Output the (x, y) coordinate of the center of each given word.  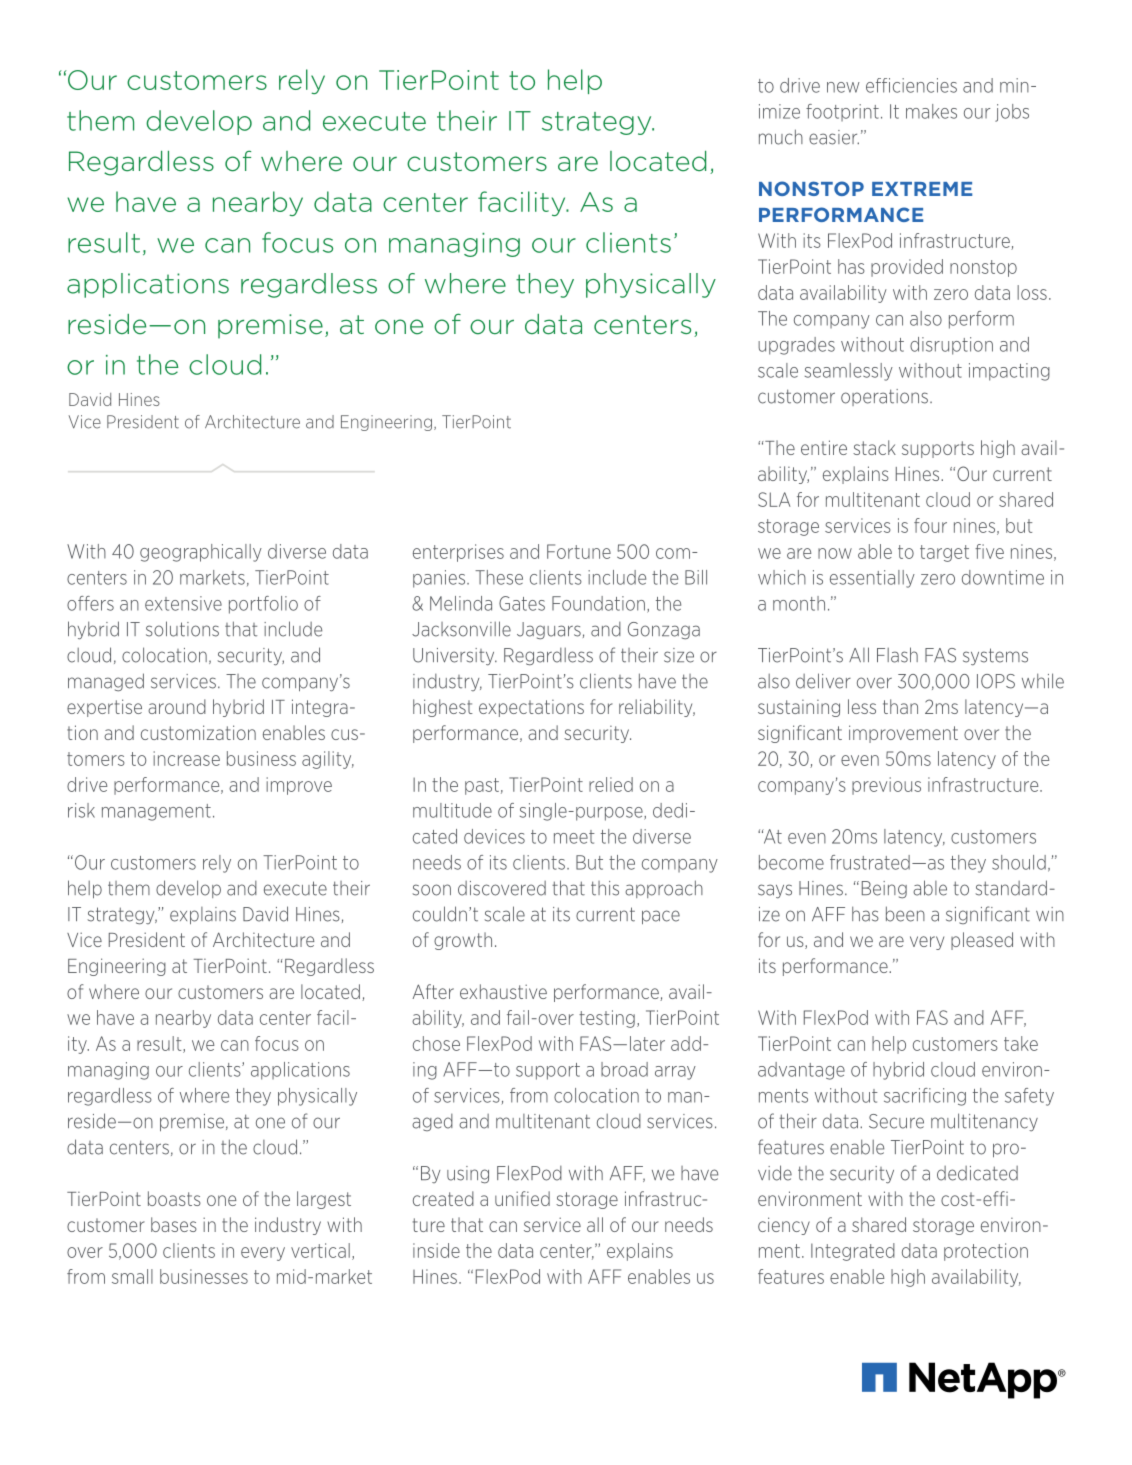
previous (886, 786)
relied (611, 784)
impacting (1009, 372)
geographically (201, 553)
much (781, 137)
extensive (183, 603)
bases (174, 1224)
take (1021, 1043)
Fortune (579, 551)
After (433, 991)
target (944, 553)
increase (186, 758)
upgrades (796, 346)
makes (931, 111)
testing (607, 1019)
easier (834, 137)
